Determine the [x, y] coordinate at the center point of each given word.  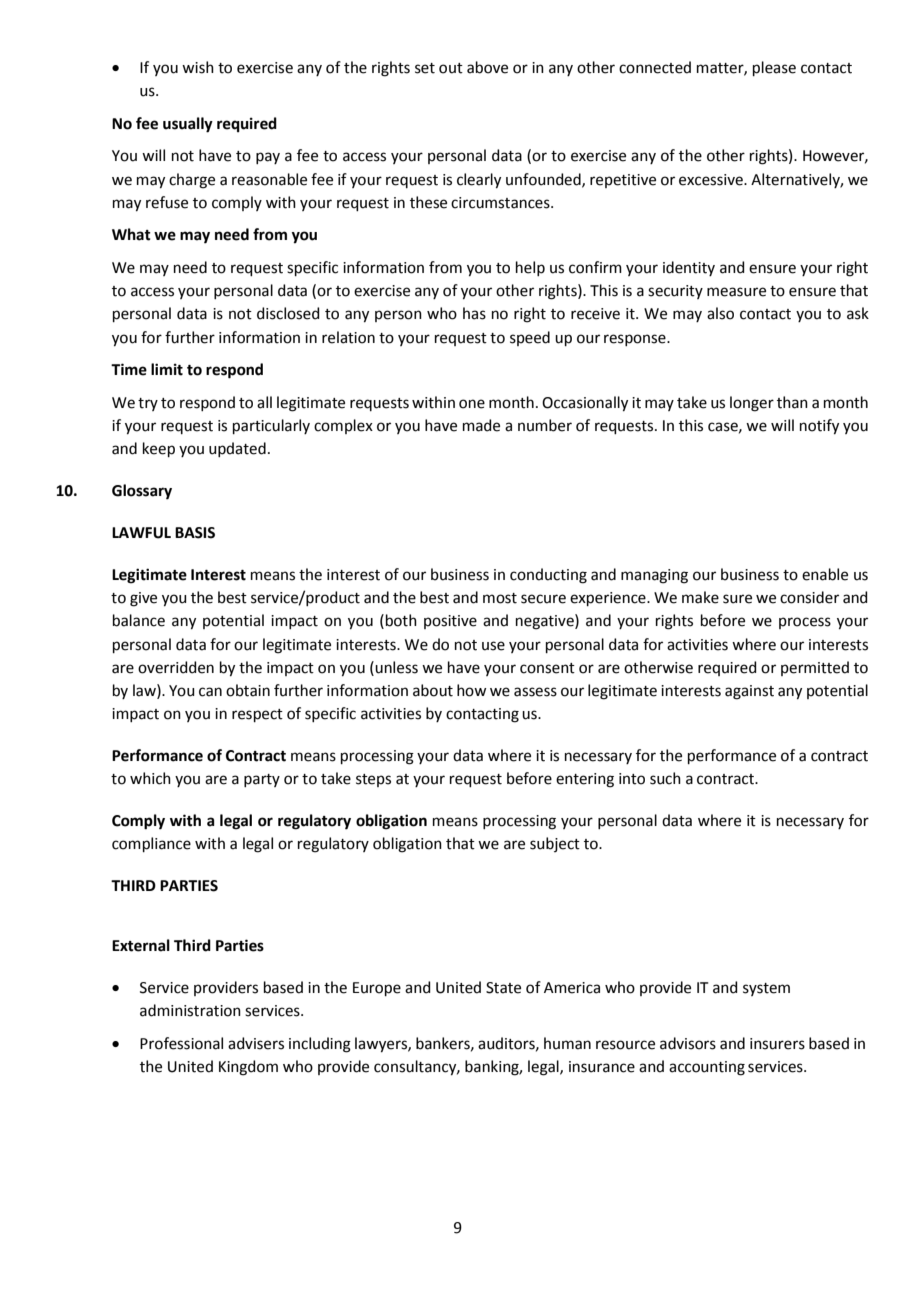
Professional [181, 1043]
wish [198, 67]
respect [257, 715]
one [472, 404]
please [774, 68]
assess [535, 692]
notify [819, 427]
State [503, 988]
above [487, 67]
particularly [271, 426]
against [749, 692]
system [766, 989]
